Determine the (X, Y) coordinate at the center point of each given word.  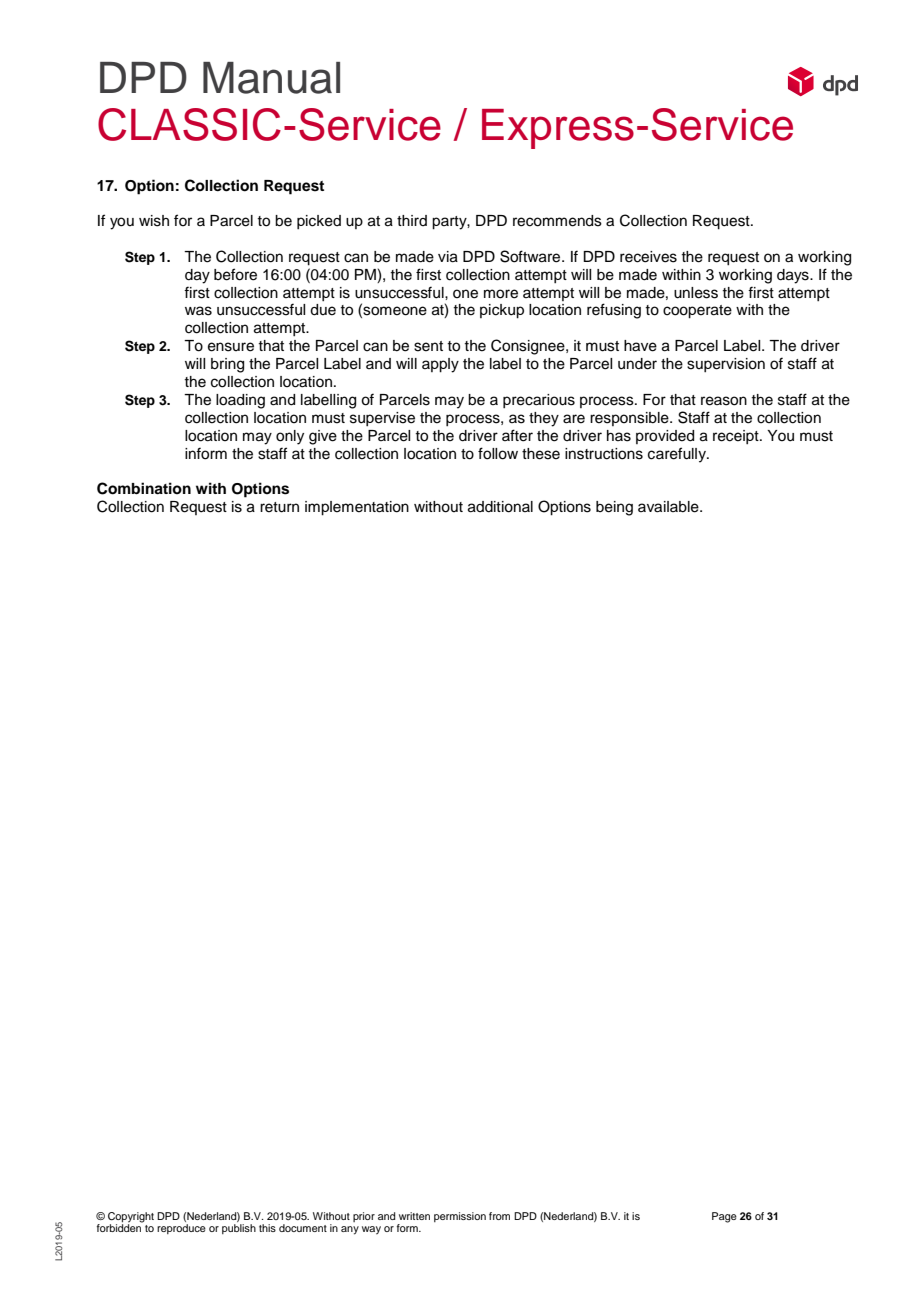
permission (460, 1217)
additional (500, 507)
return (279, 507)
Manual (271, 78)
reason (724, 401)
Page (724, 1217)
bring (227, 365)
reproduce (181, 1229)
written (414, 1216)
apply (440, 365)
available (669, 507)
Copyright (131, 1217)
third (412, 220)
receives (648, 257)
